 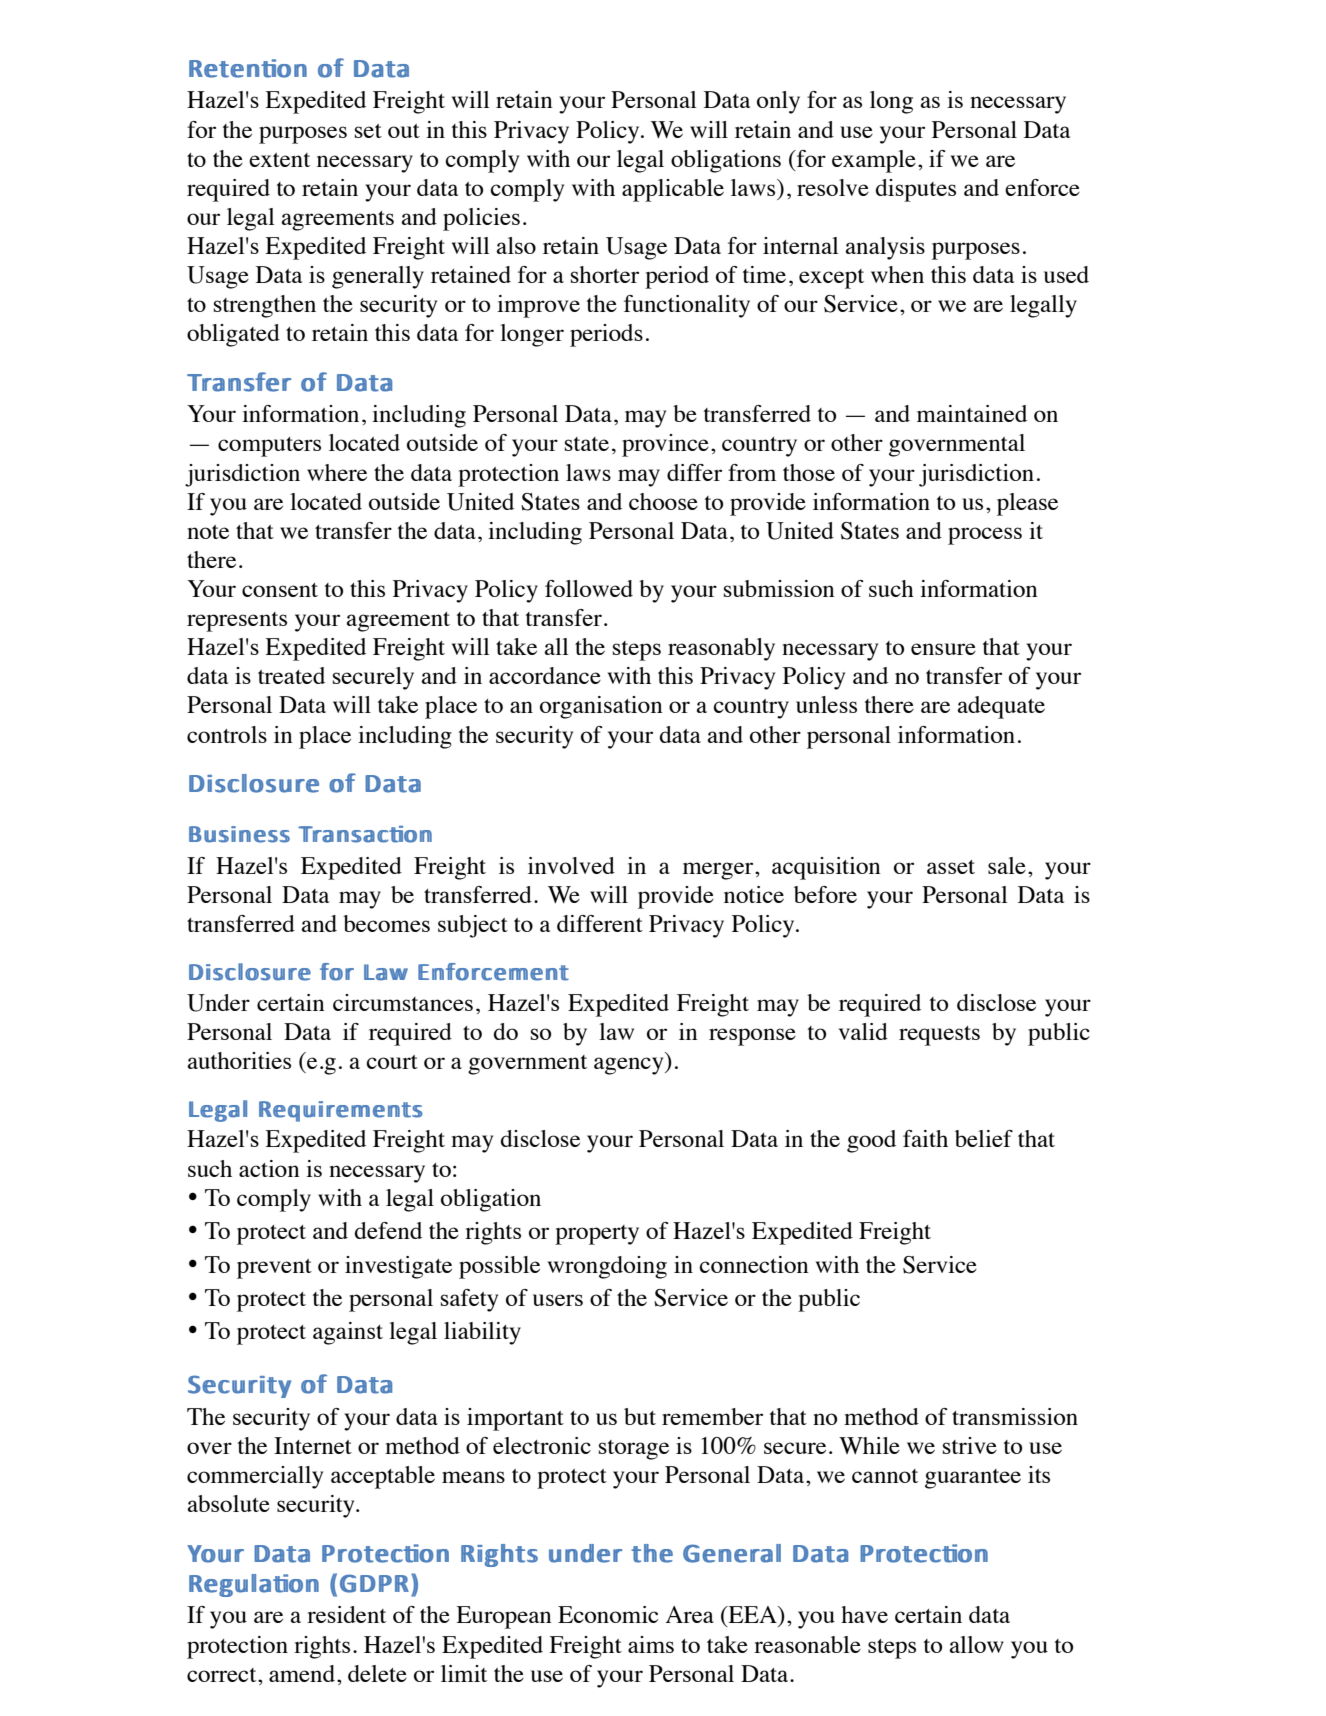 What do you see at coordinates (630, 1066) in the document?
I see `agency` at bounding box center [630, 1066].
